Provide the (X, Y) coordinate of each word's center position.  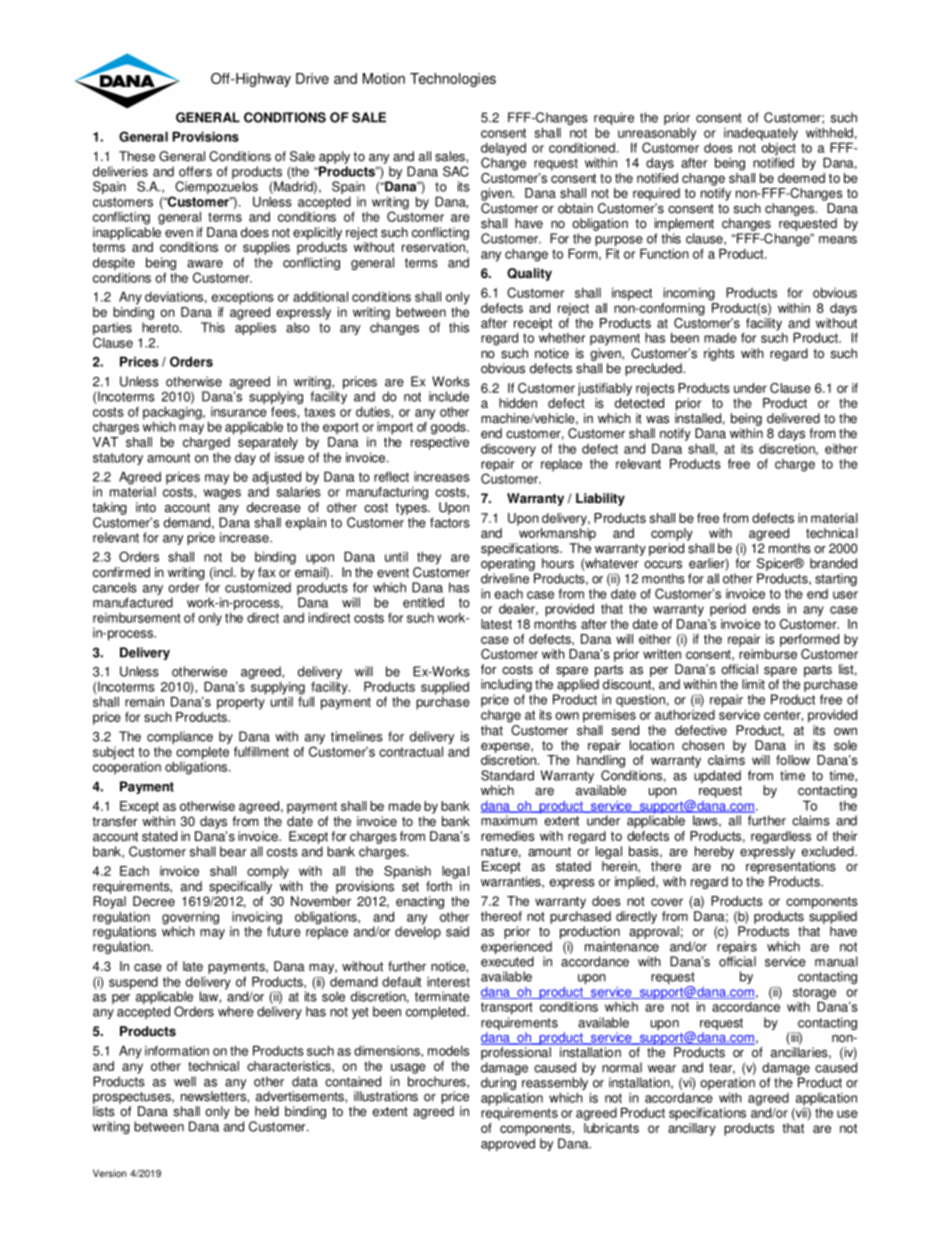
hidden (518, 403)
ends (766, 609)
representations (791, 867)
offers (195, 171)
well (185, 1081)
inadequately (761, 135)
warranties (512, 882)
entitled (423, 602)
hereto (161, 327)
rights (719, 354)
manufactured (133, 602)
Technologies (453, 80)
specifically (240, 887)
